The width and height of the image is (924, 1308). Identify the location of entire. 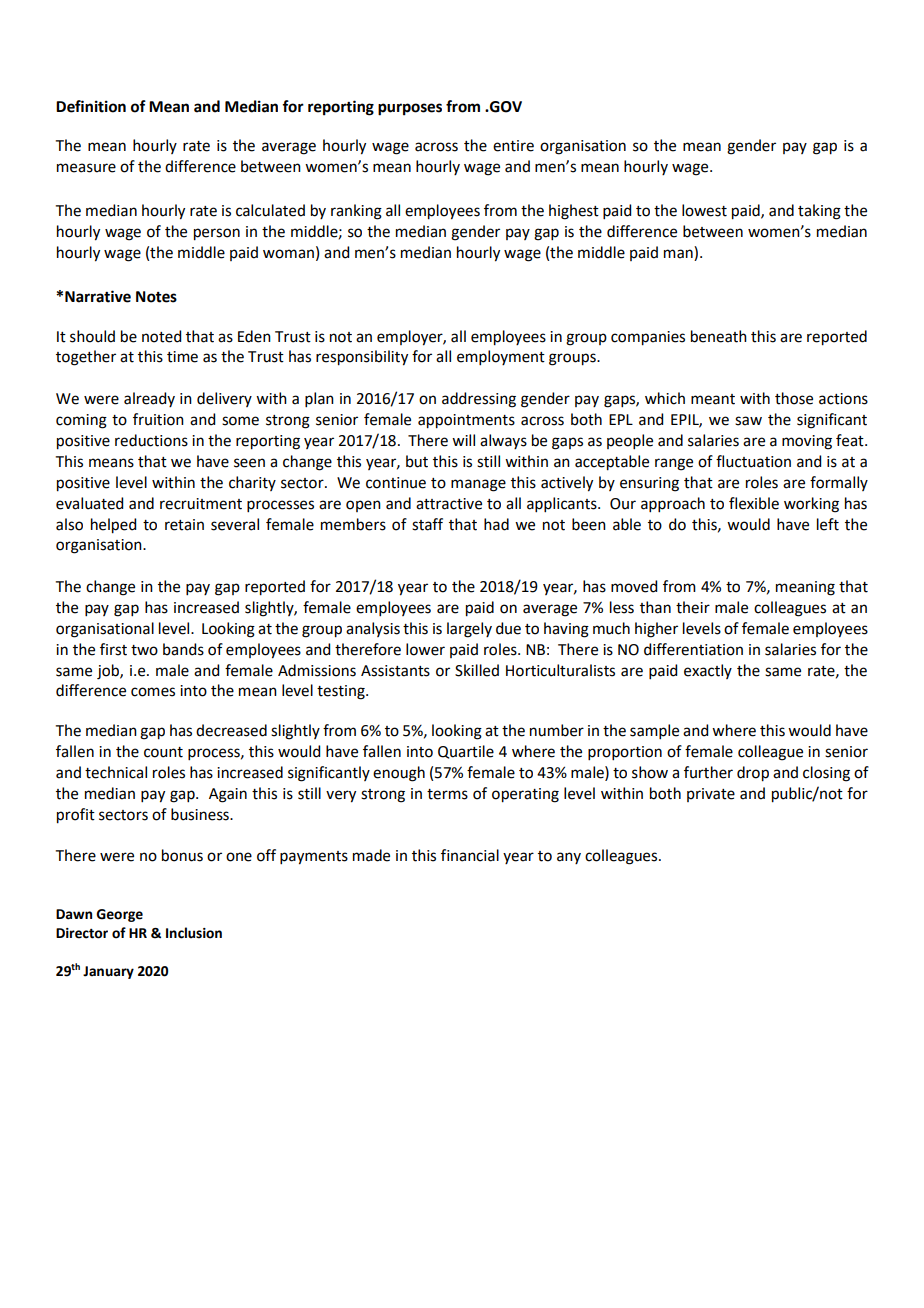
(513, 146).
